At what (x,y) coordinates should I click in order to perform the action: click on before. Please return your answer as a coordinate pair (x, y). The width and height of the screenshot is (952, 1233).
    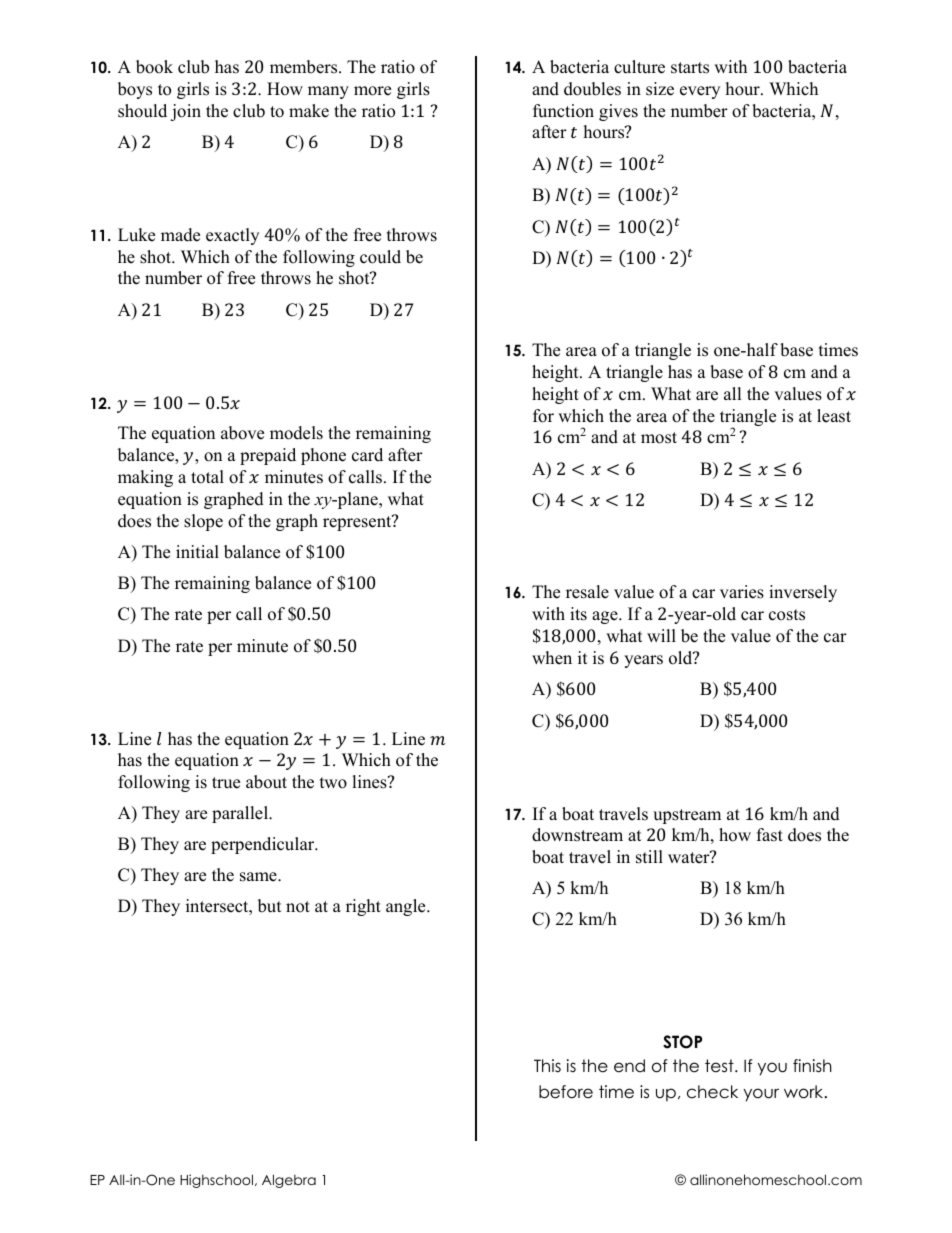
    Looking at the image, I should click on (566, 1092).
